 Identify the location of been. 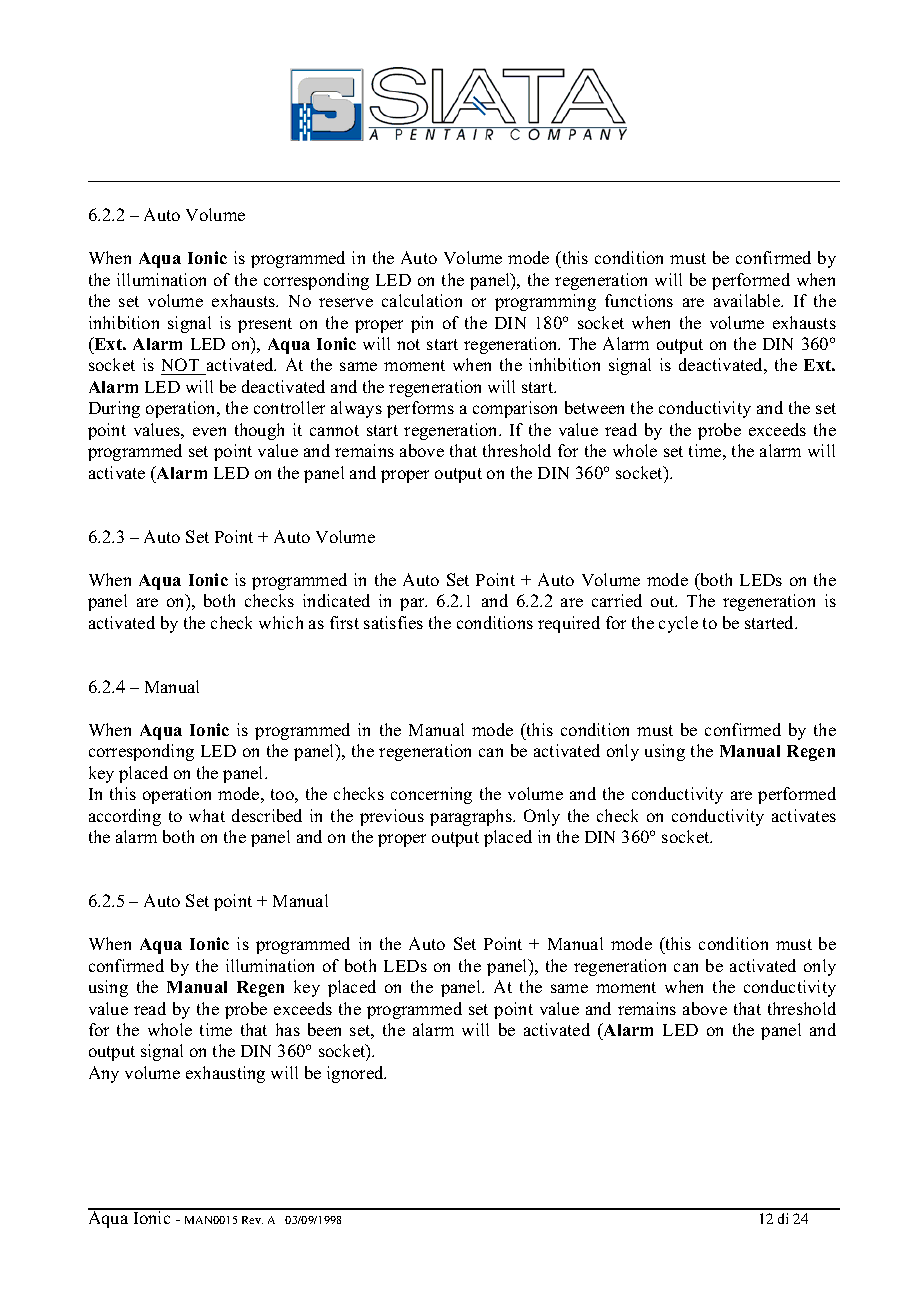
(324, 1029).
